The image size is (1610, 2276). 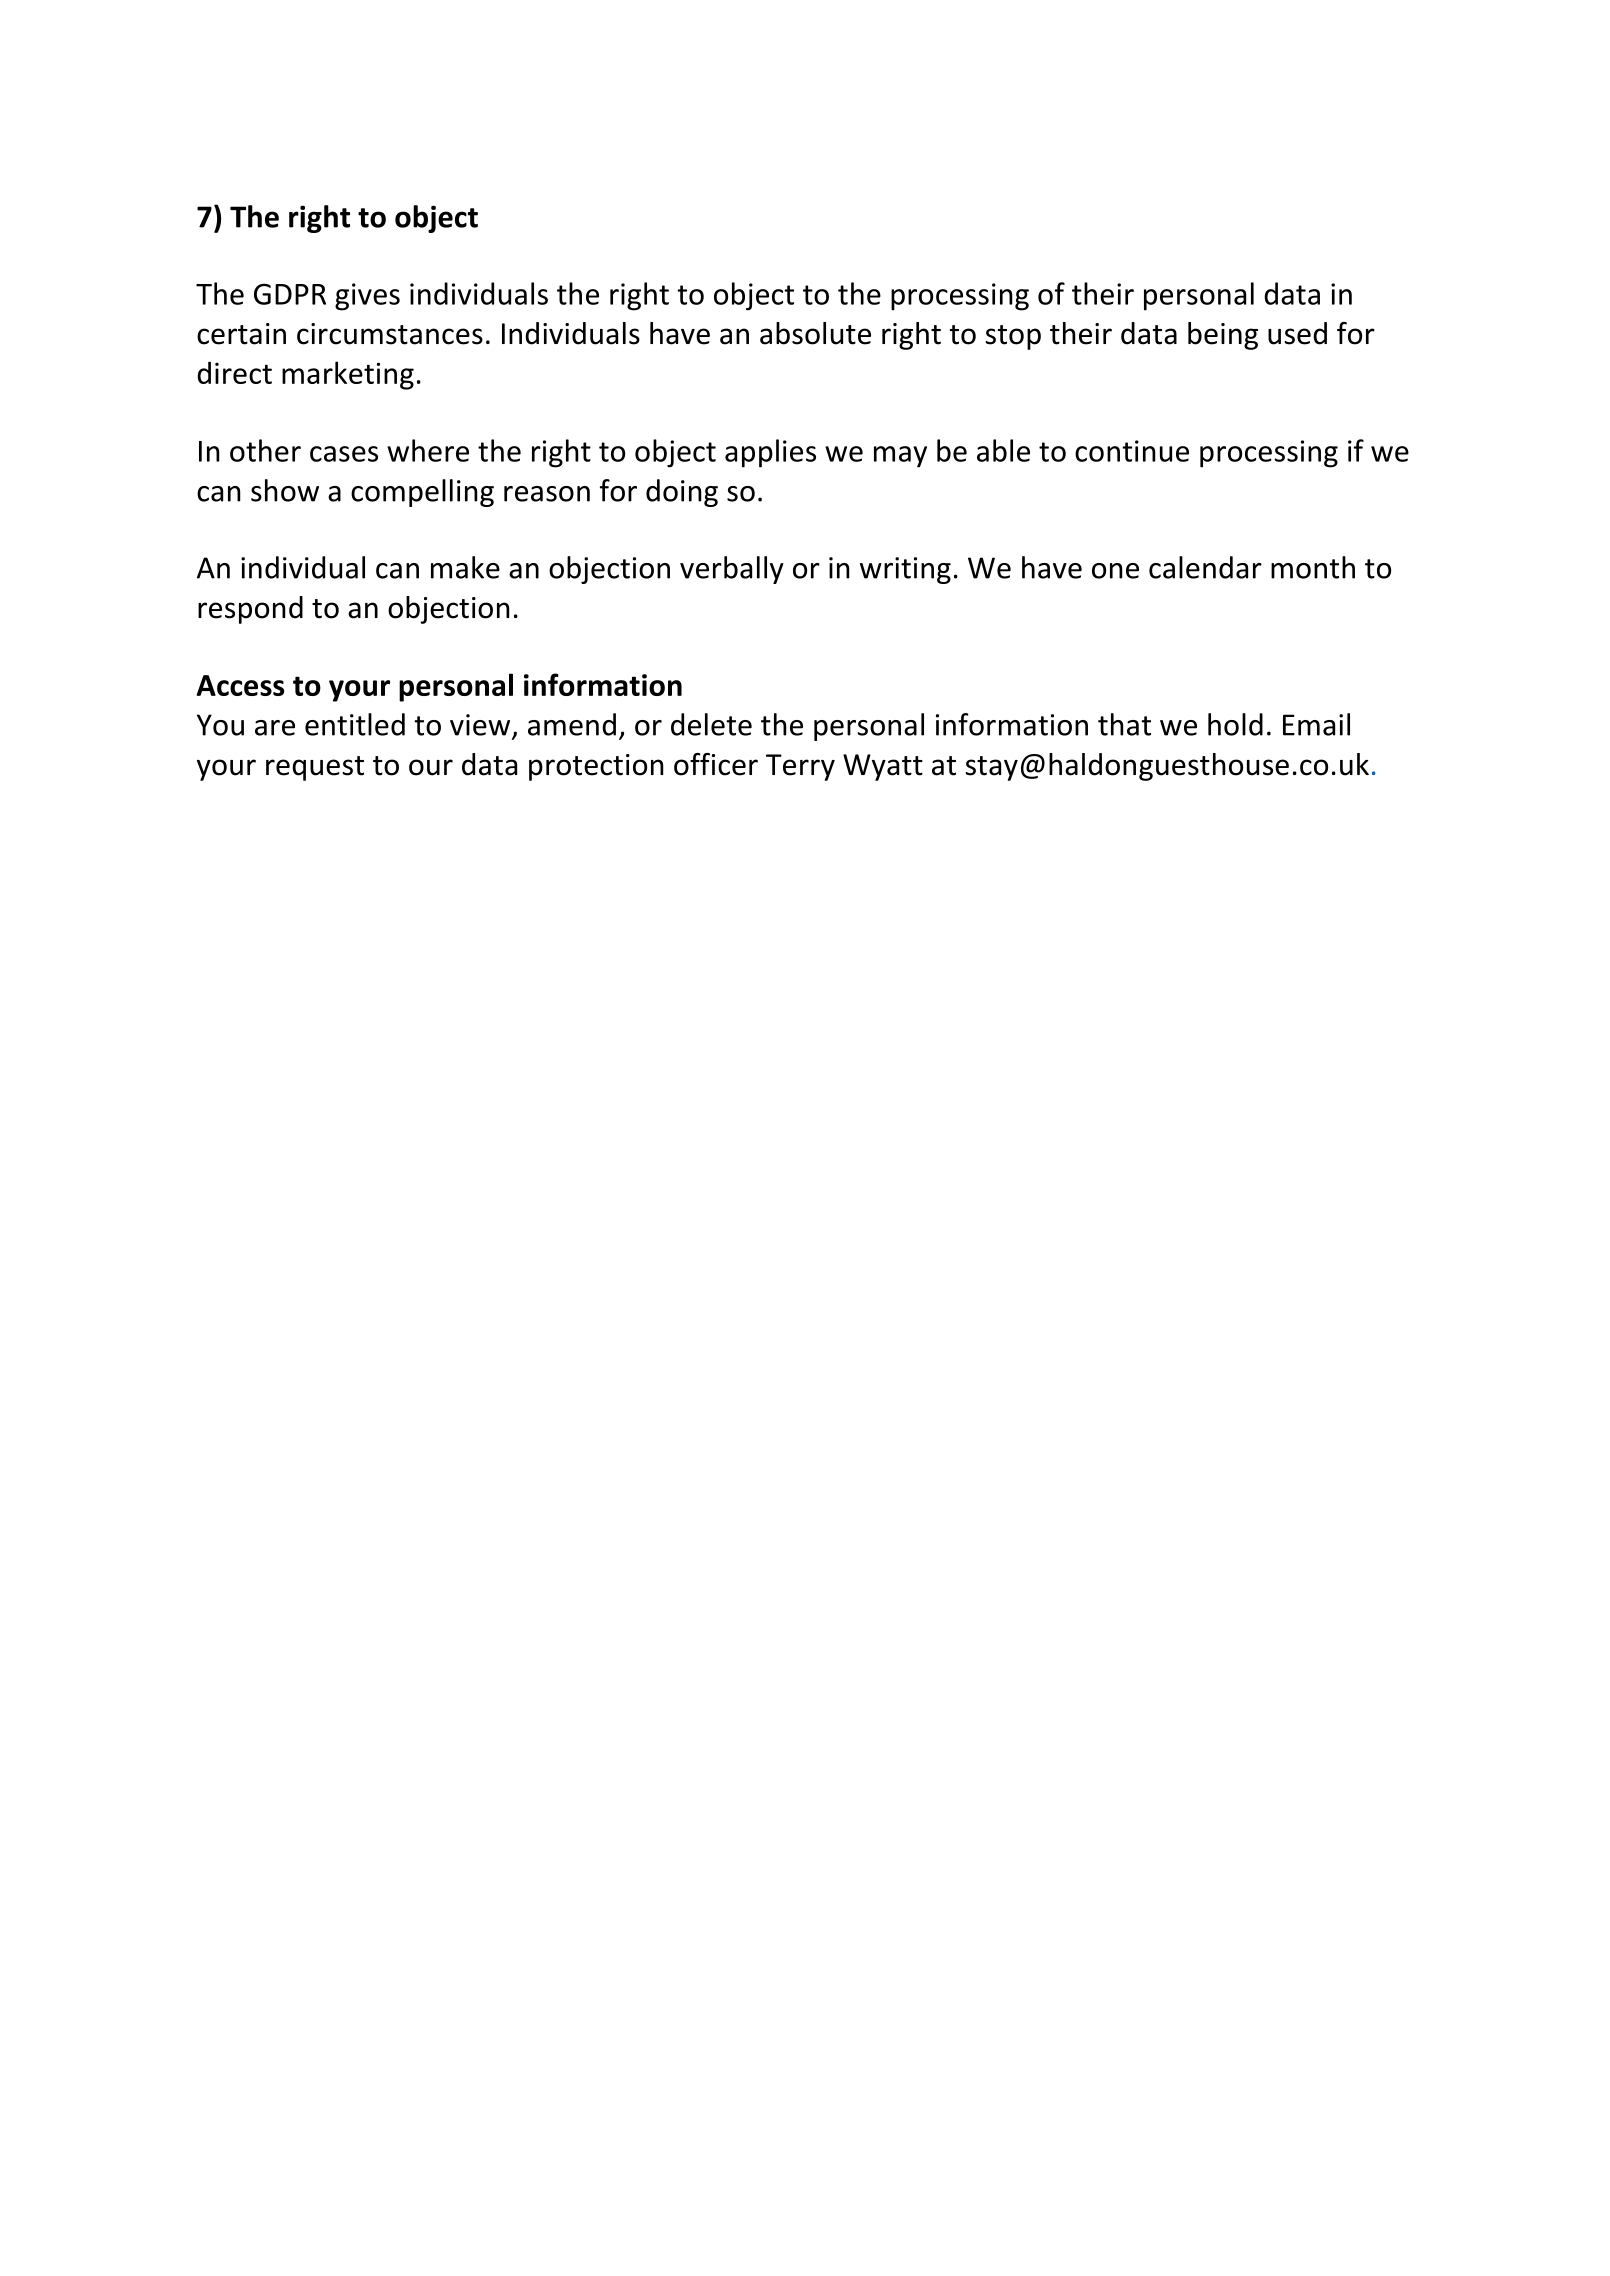 I want to click on being, so click(x=1223, y=336).
